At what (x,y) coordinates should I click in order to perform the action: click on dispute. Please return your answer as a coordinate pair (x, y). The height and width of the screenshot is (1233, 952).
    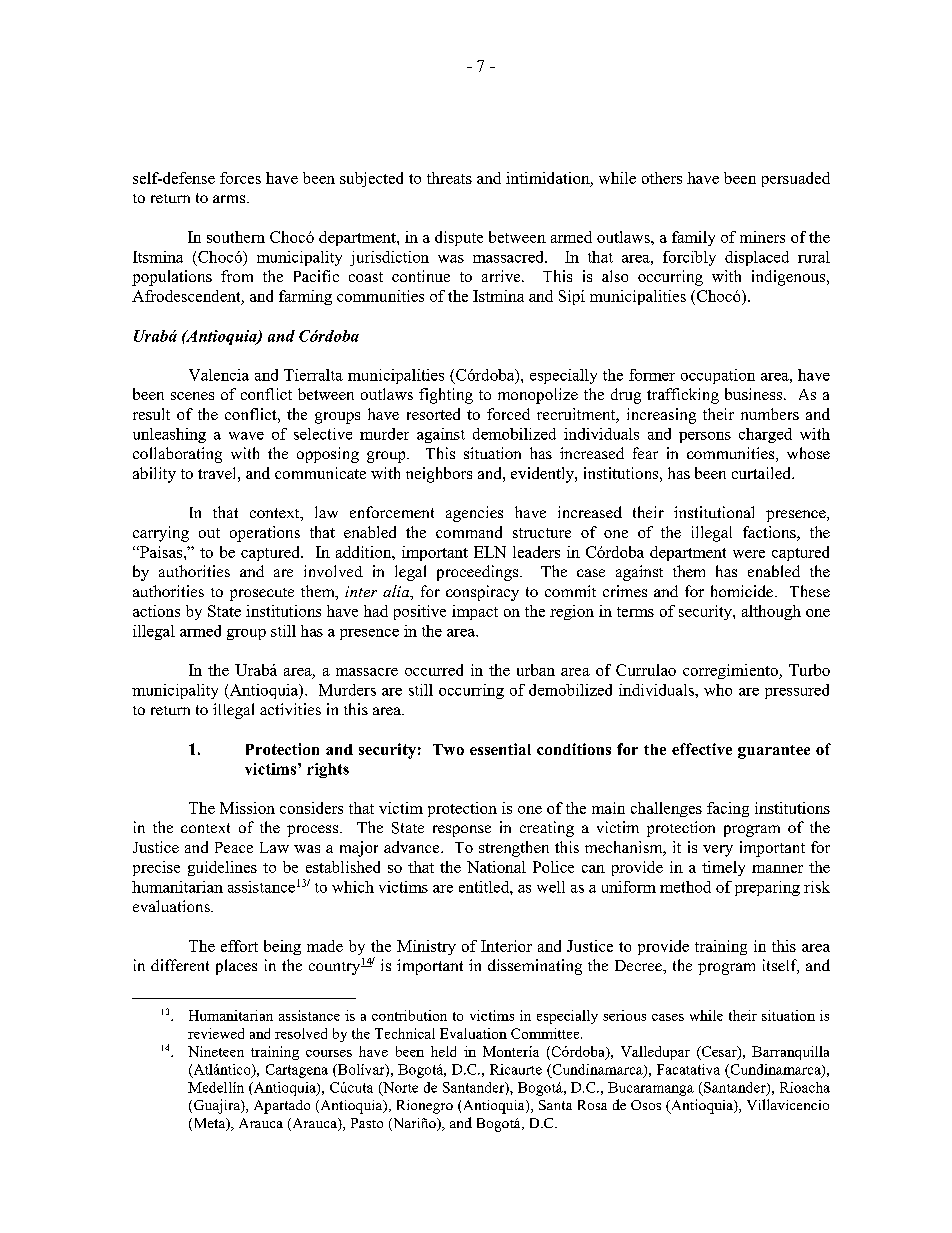
    Looking at the image, I should click on (459, 238).
